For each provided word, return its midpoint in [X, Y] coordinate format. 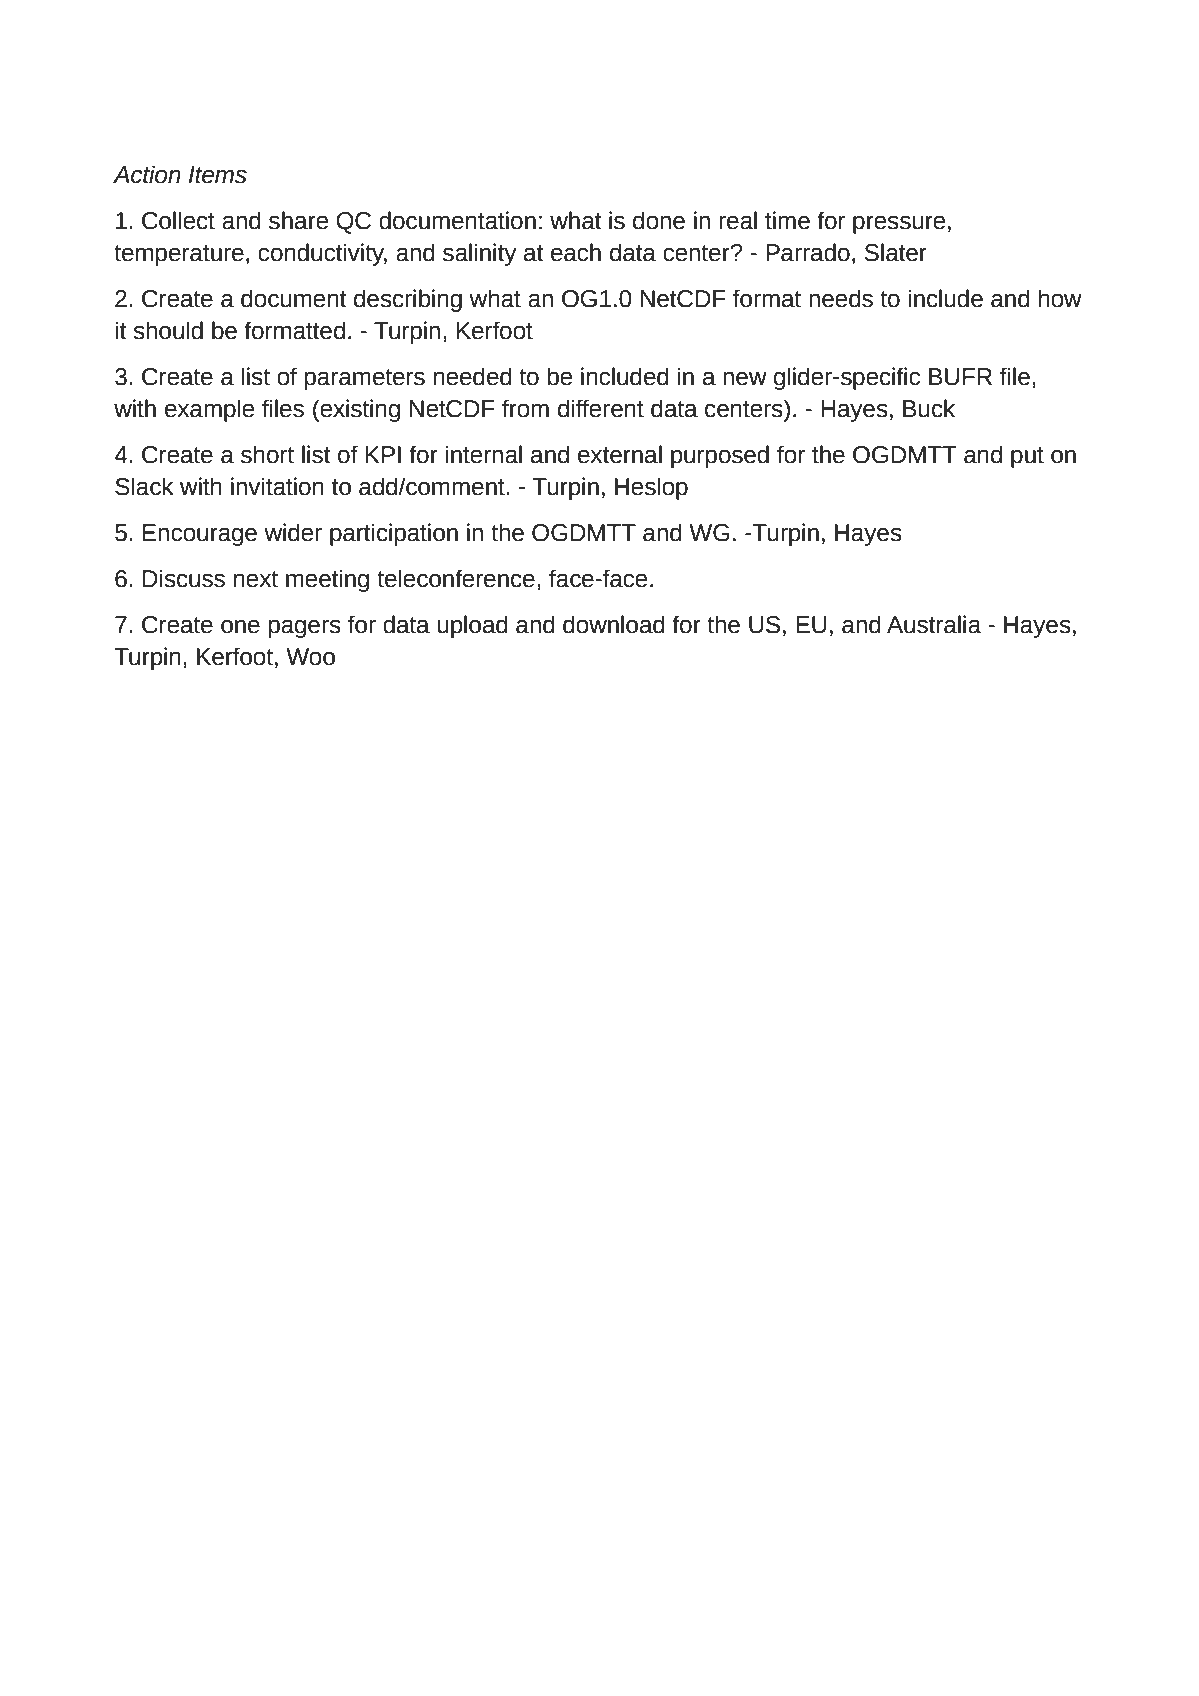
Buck [929, 408]
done [659, 220]
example [209, 410]
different [601, 408]
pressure [899, 224]
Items [218, 175]
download [614, 624]
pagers [305, 628]
